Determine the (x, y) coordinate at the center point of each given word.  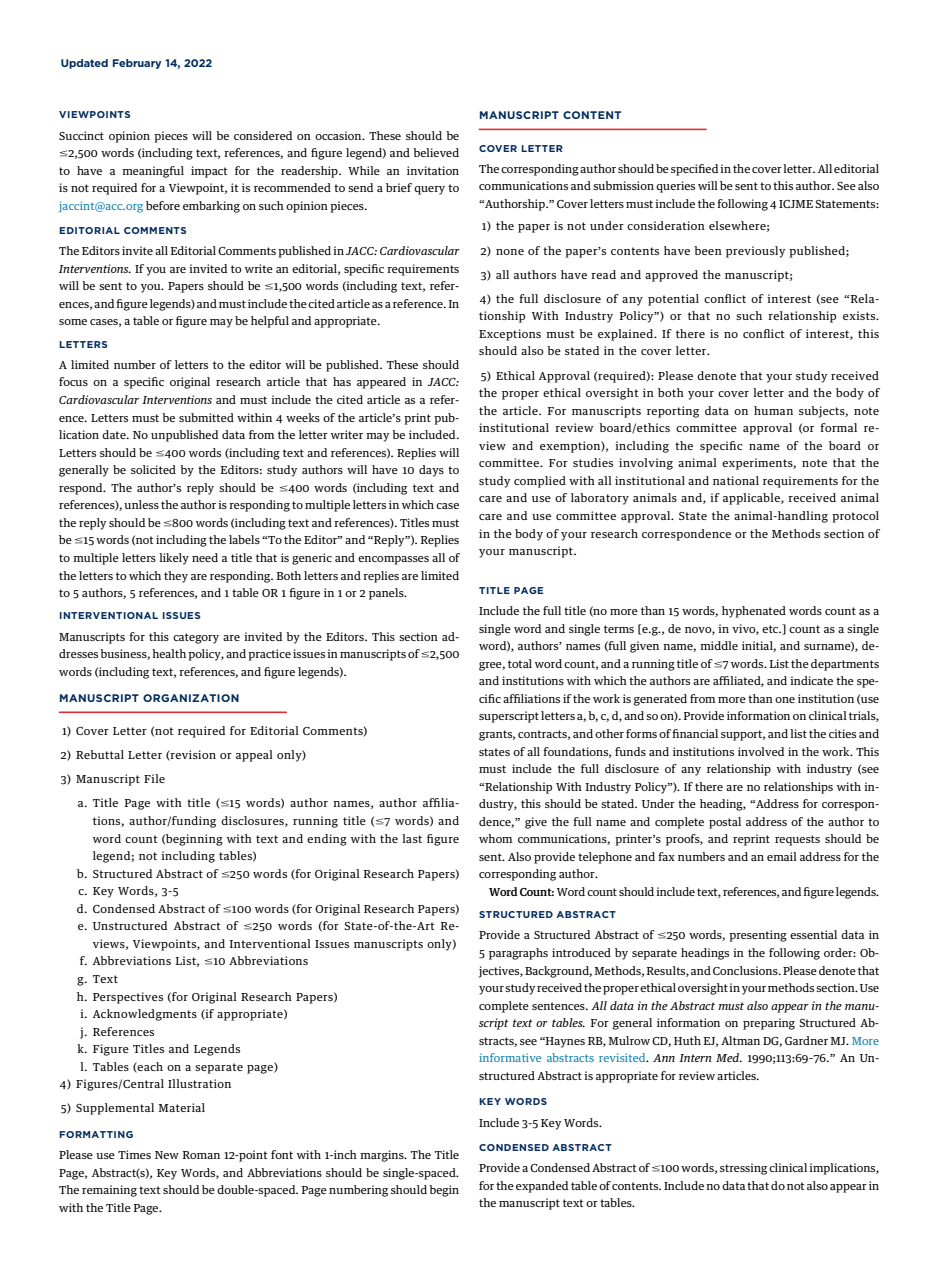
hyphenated (754, 612)
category (196, 638)
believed (436, 152)
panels (387, 594)
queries (675, 187)
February (137, 64)
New (167, 1155)
